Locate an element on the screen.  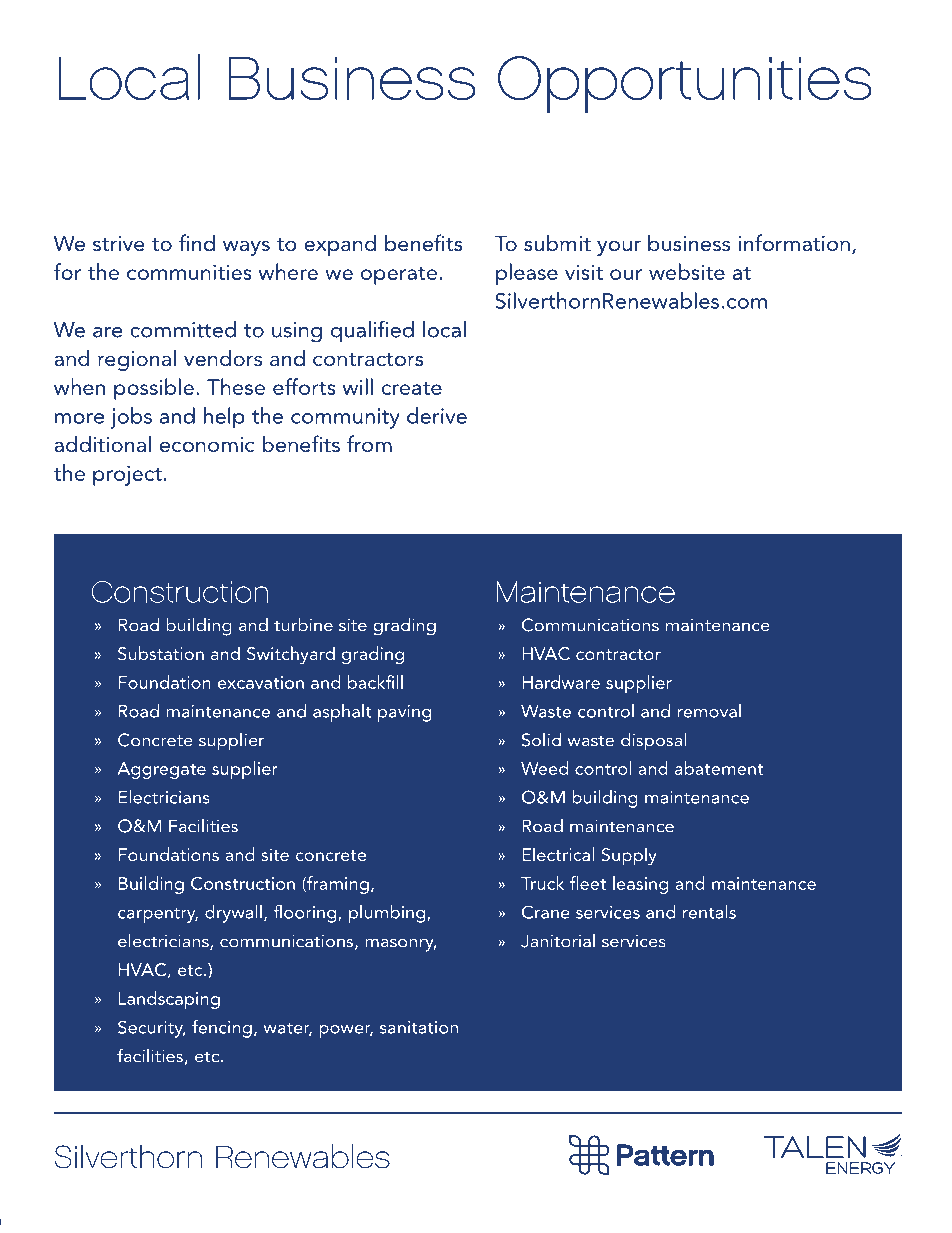
removal is located at coordinates (709, 711).
